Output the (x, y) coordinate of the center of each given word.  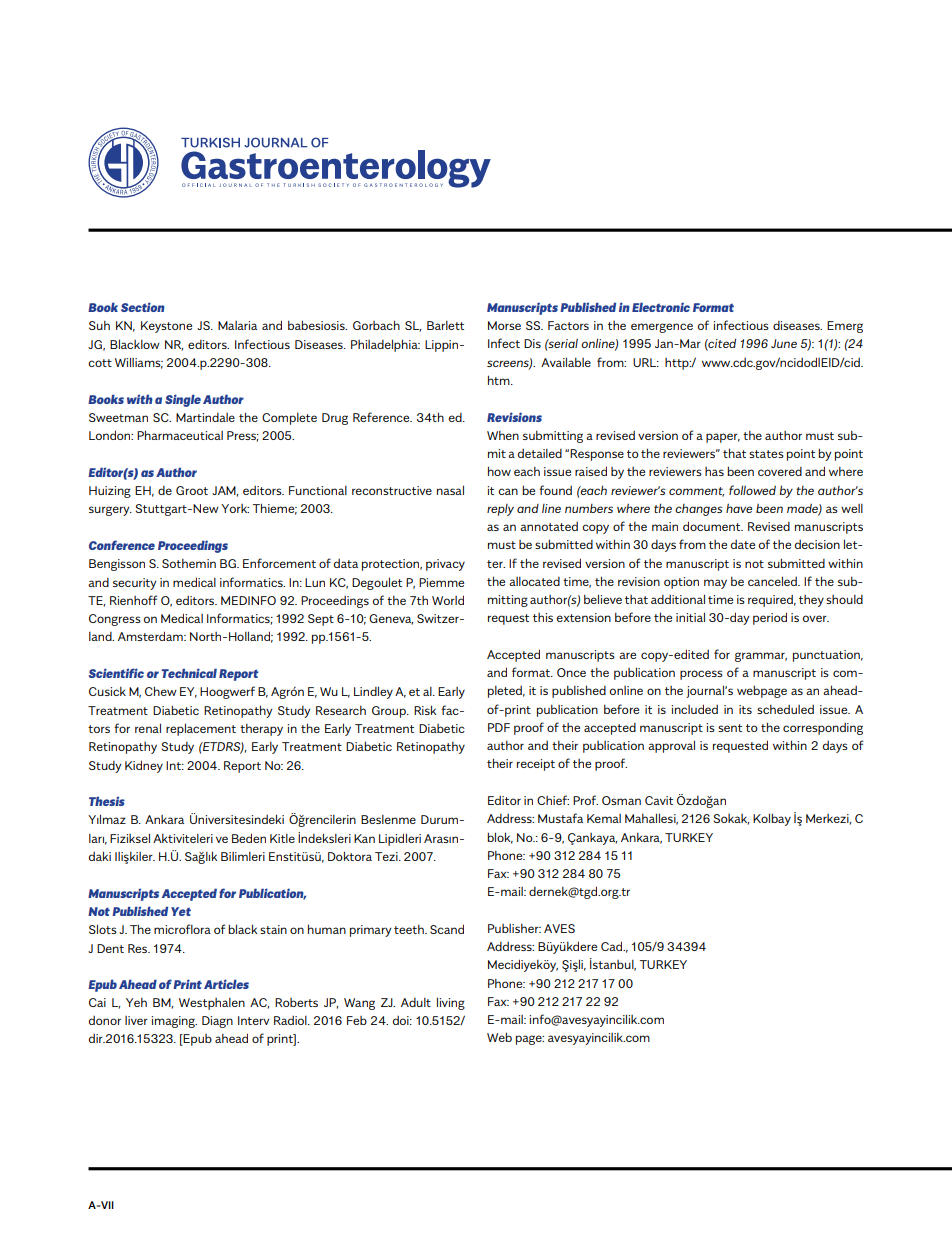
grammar (761, 657)
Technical (189, 673)
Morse (504, 325)
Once (571, 672)
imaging (174, 1022)
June (784, 343)
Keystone (166, 327)
